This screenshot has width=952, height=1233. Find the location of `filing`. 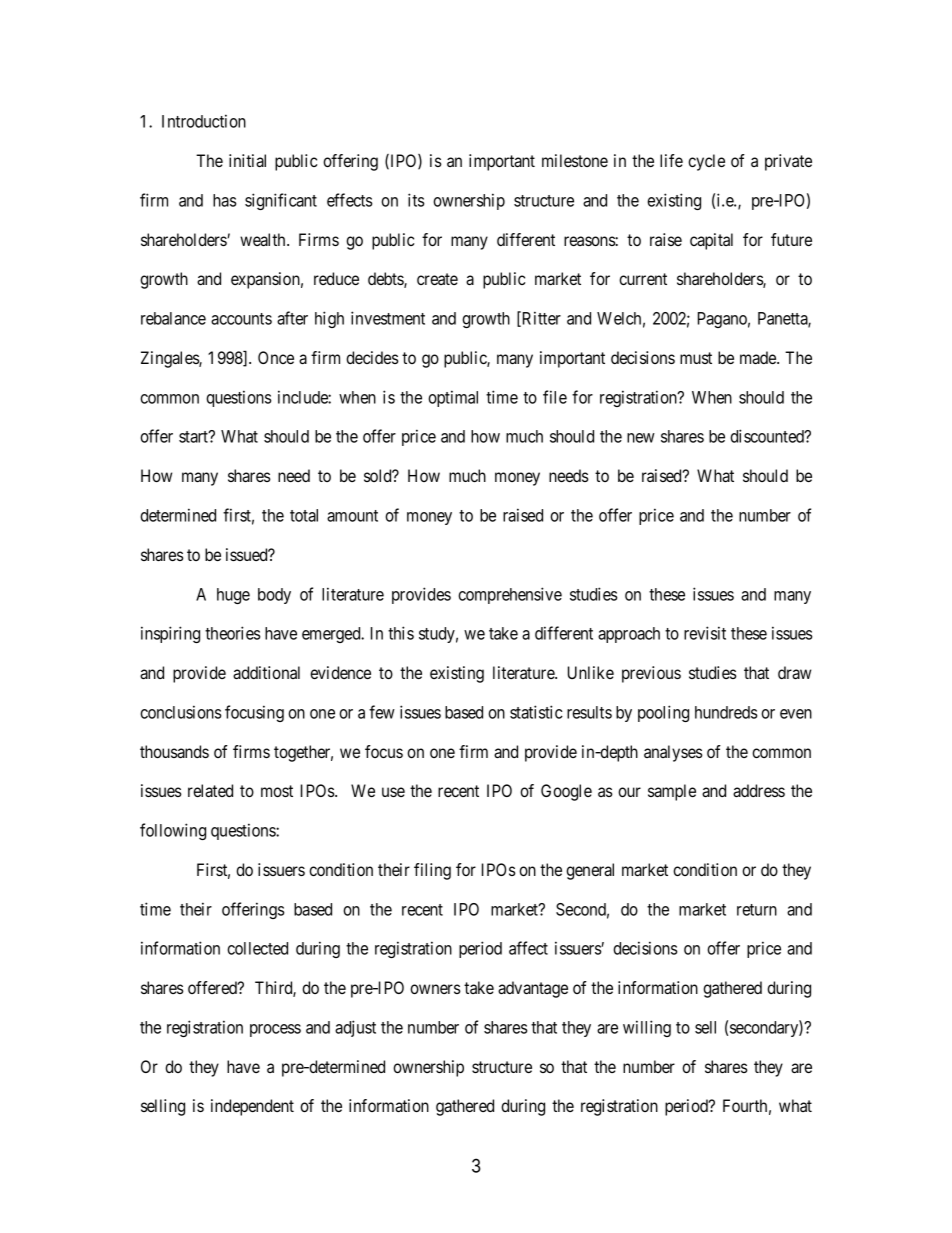

filing is located at coordinates (432, 871).
